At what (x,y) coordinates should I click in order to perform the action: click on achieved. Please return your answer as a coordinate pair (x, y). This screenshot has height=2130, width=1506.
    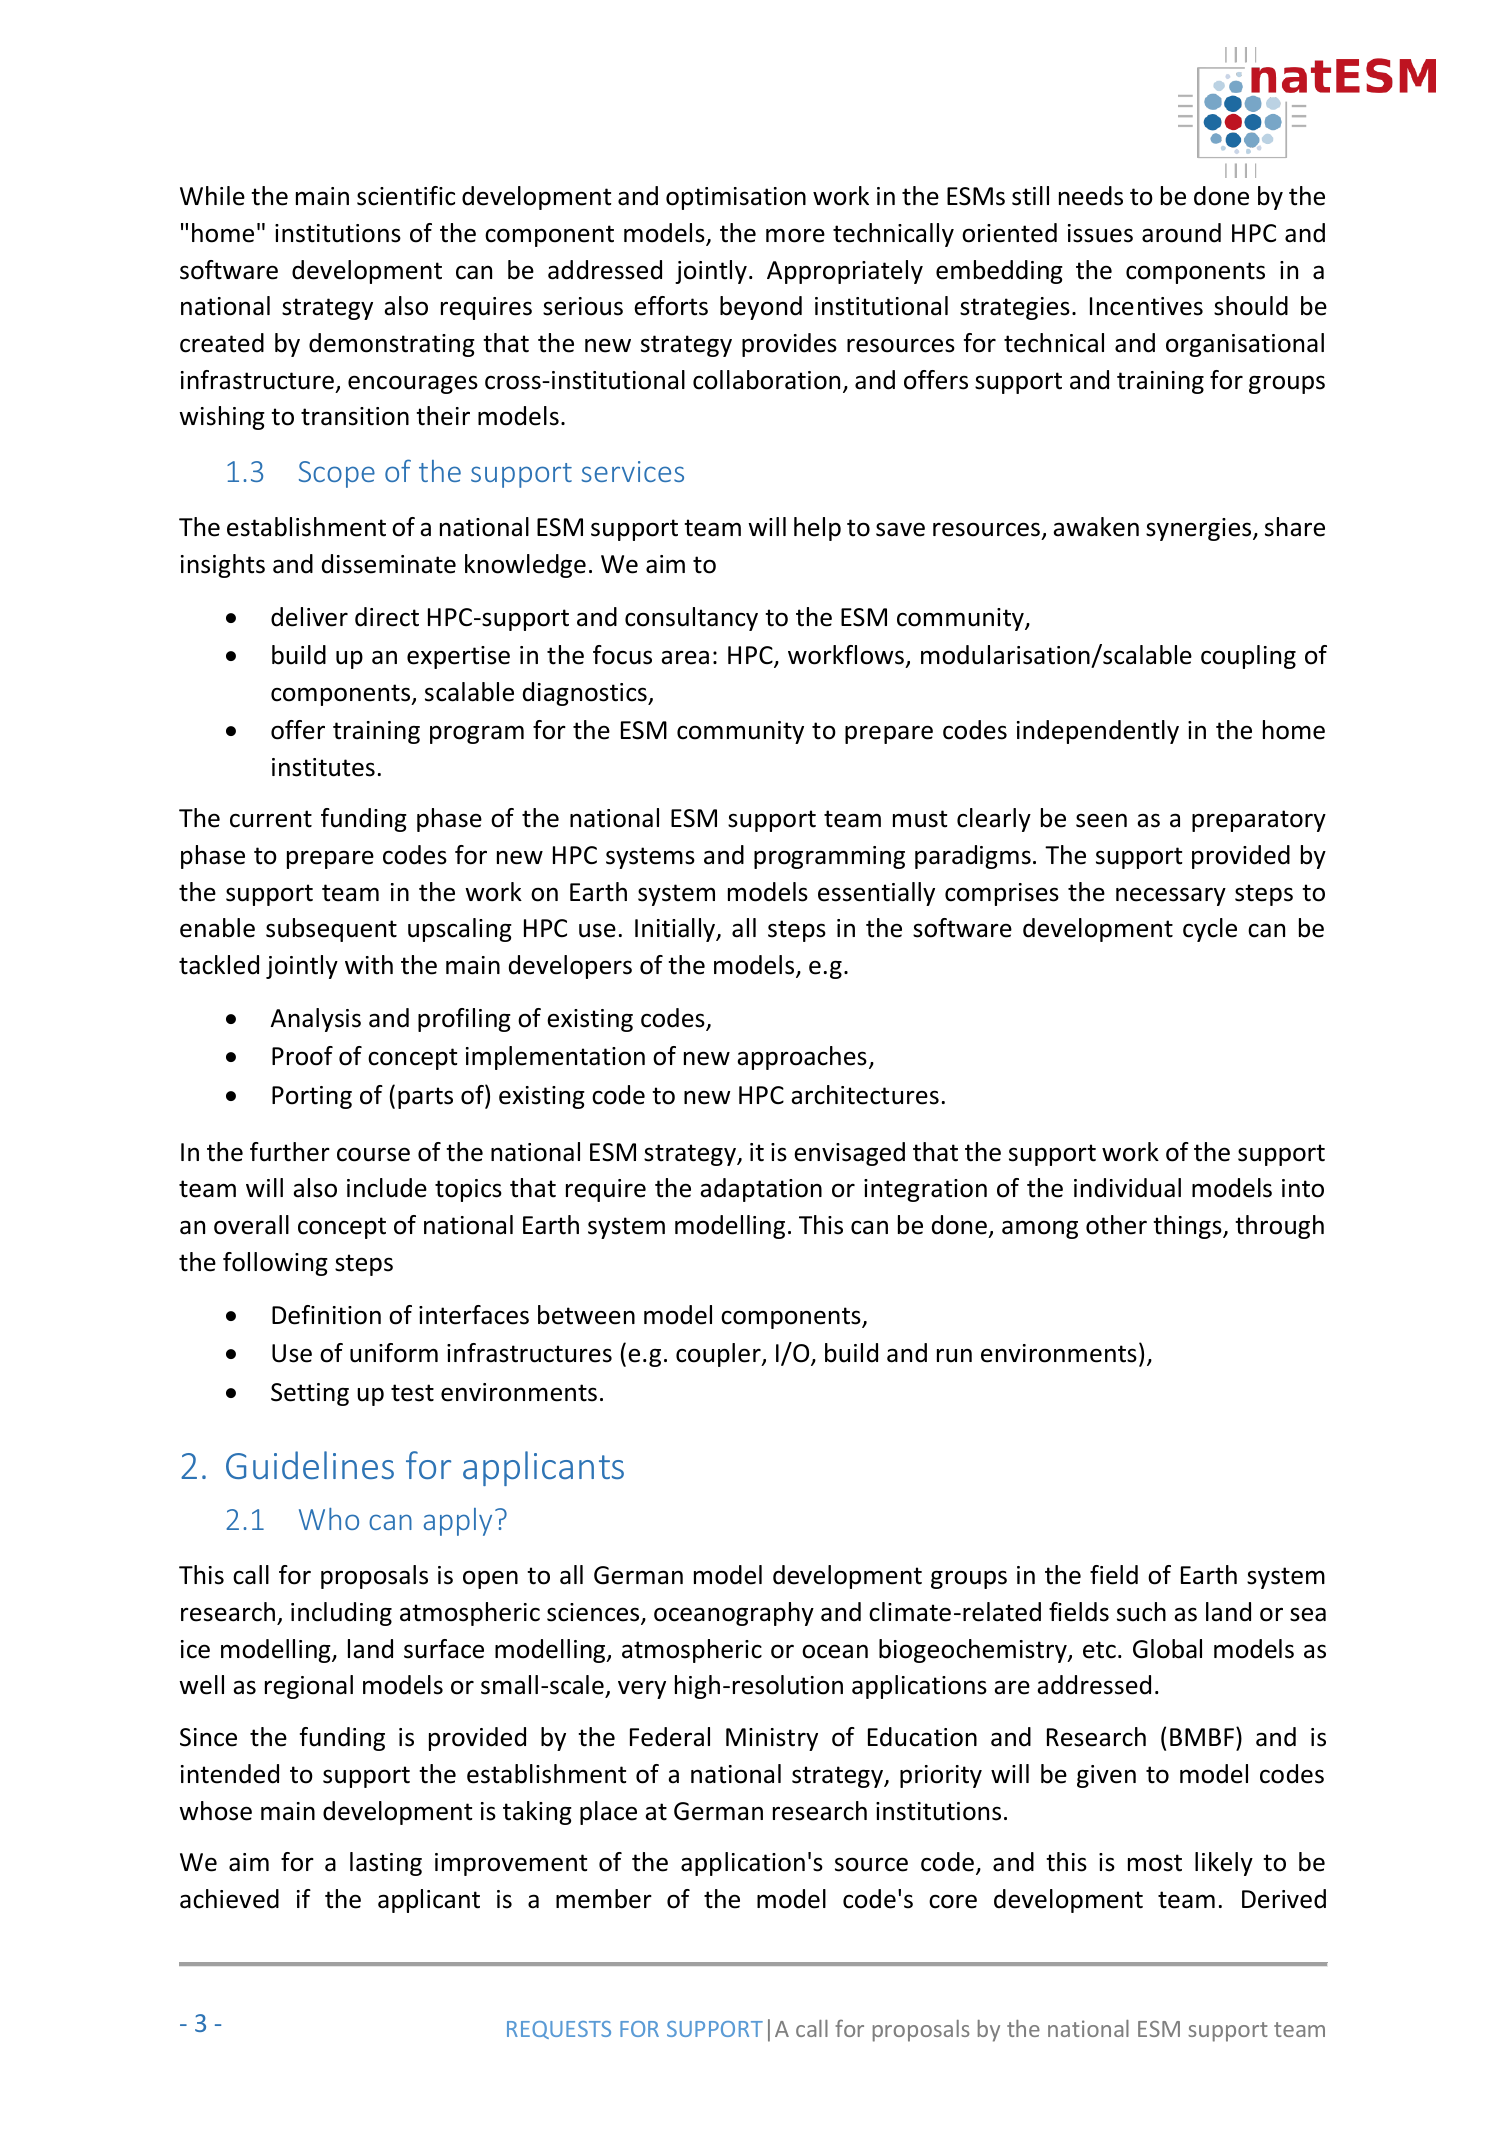
    Looking at the image, I should click on (229, 1899).
